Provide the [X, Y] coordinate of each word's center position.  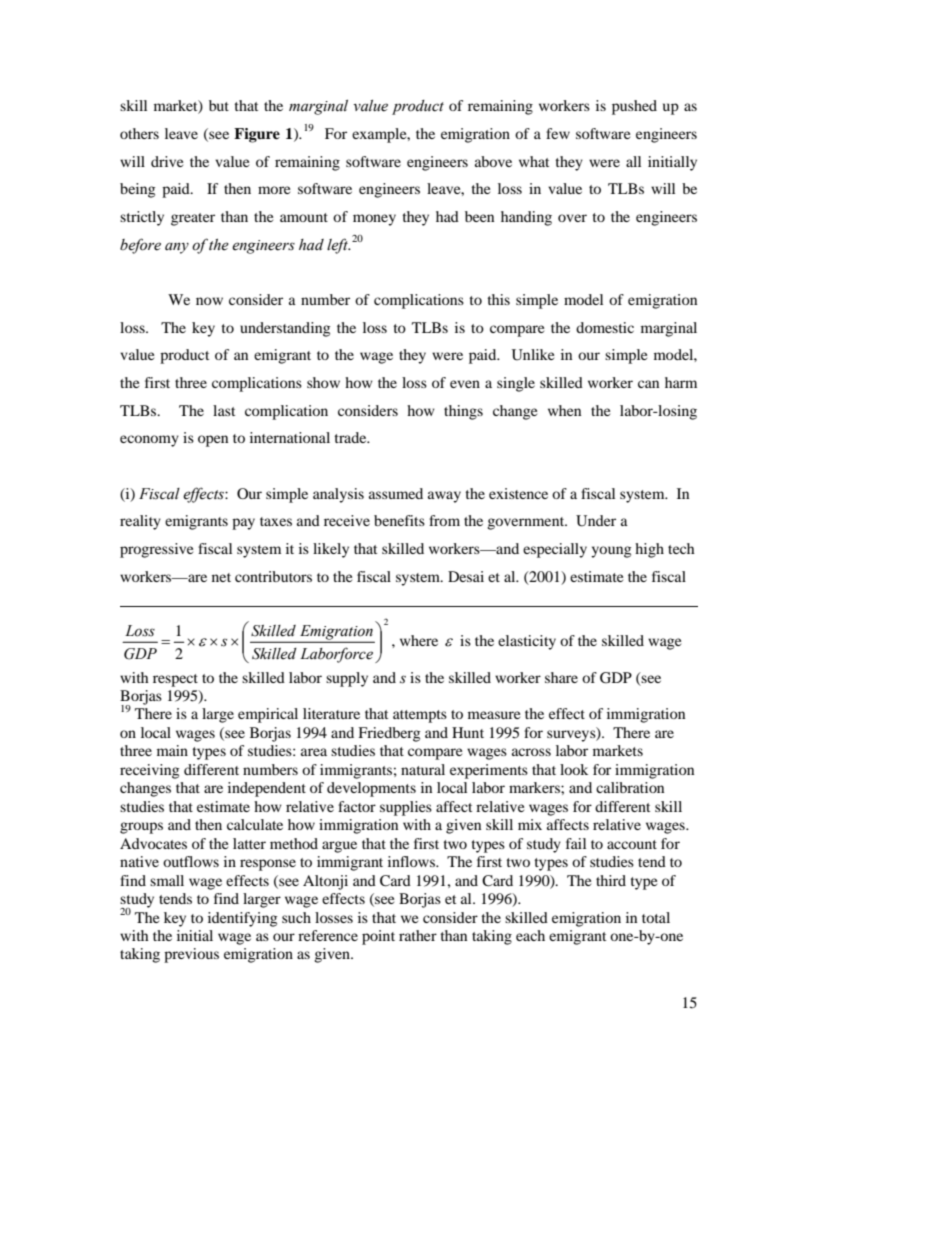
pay [243, 524]
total [656, 917]
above [493, 161]
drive [167, 161]
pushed [634, 107]
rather [418, 935]
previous [191, 955]
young [611, 552]
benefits [399, 520]
